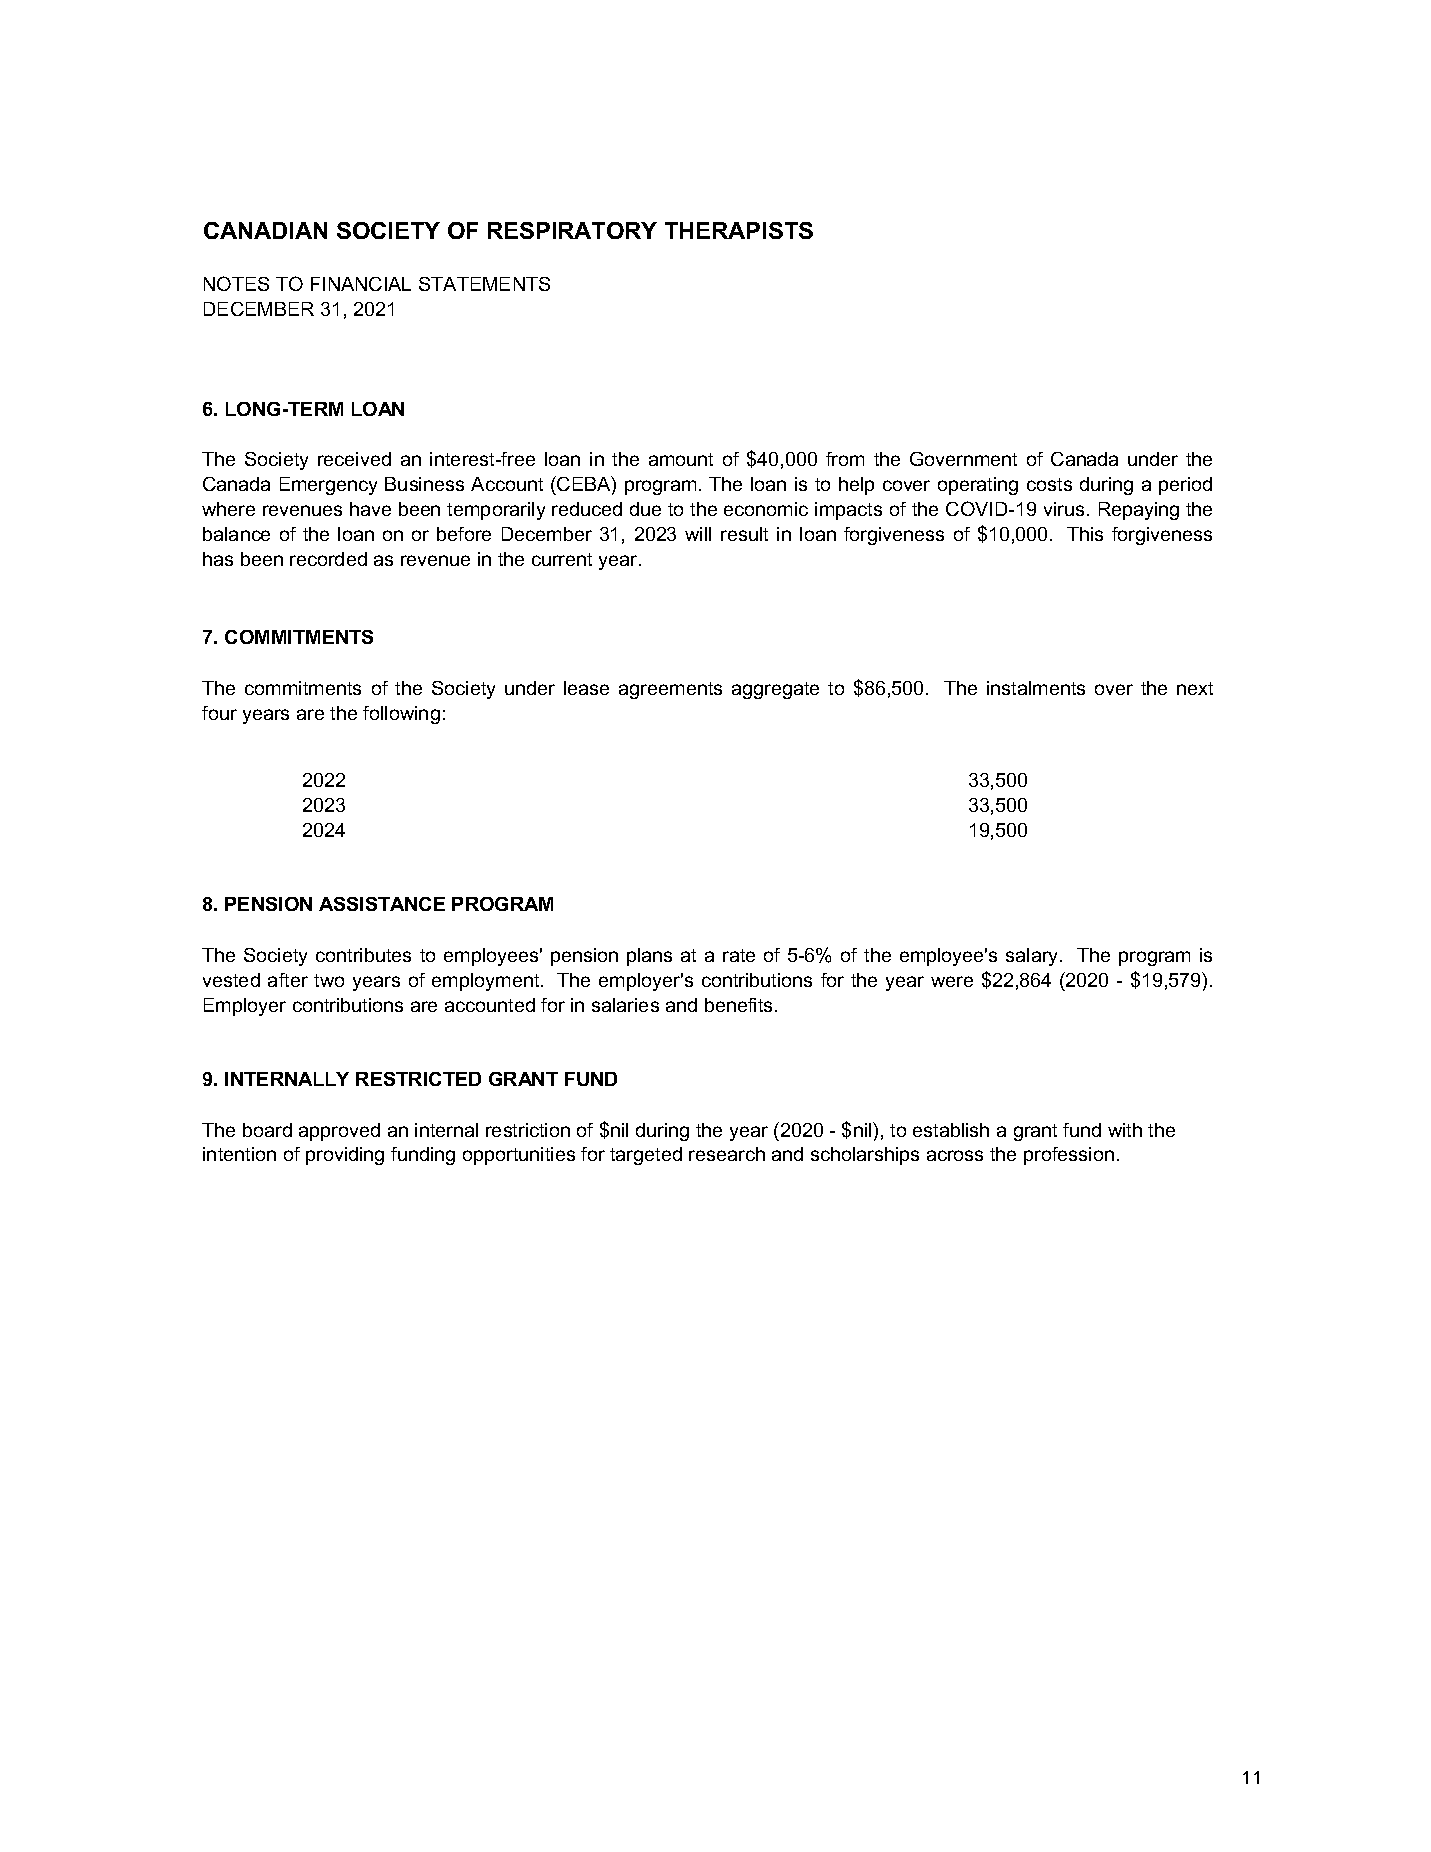  Describe the element at coordinates (727, 1154) in the image. I see `research` at that location.
